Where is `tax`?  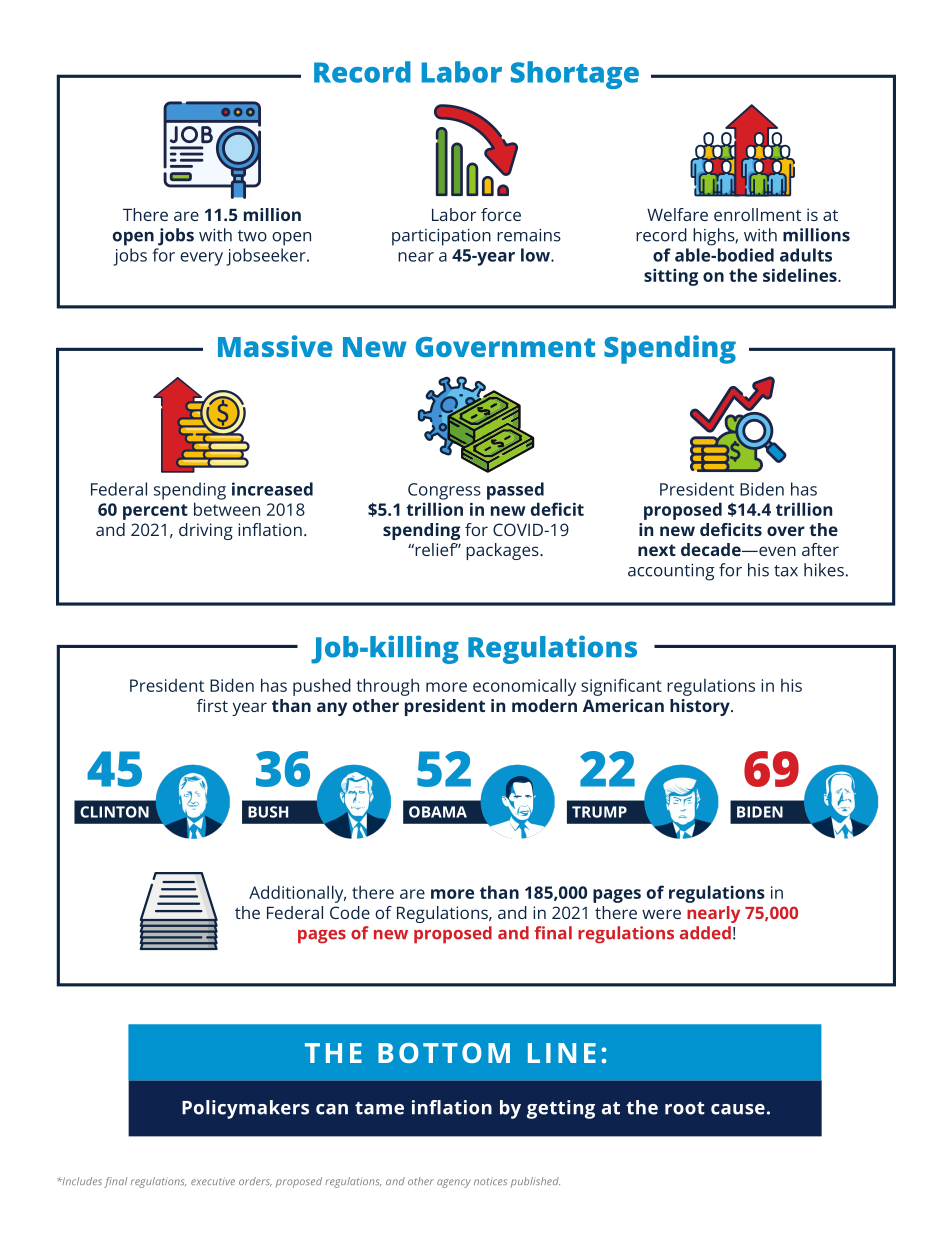 tax is located at coordinates (786, 571).
